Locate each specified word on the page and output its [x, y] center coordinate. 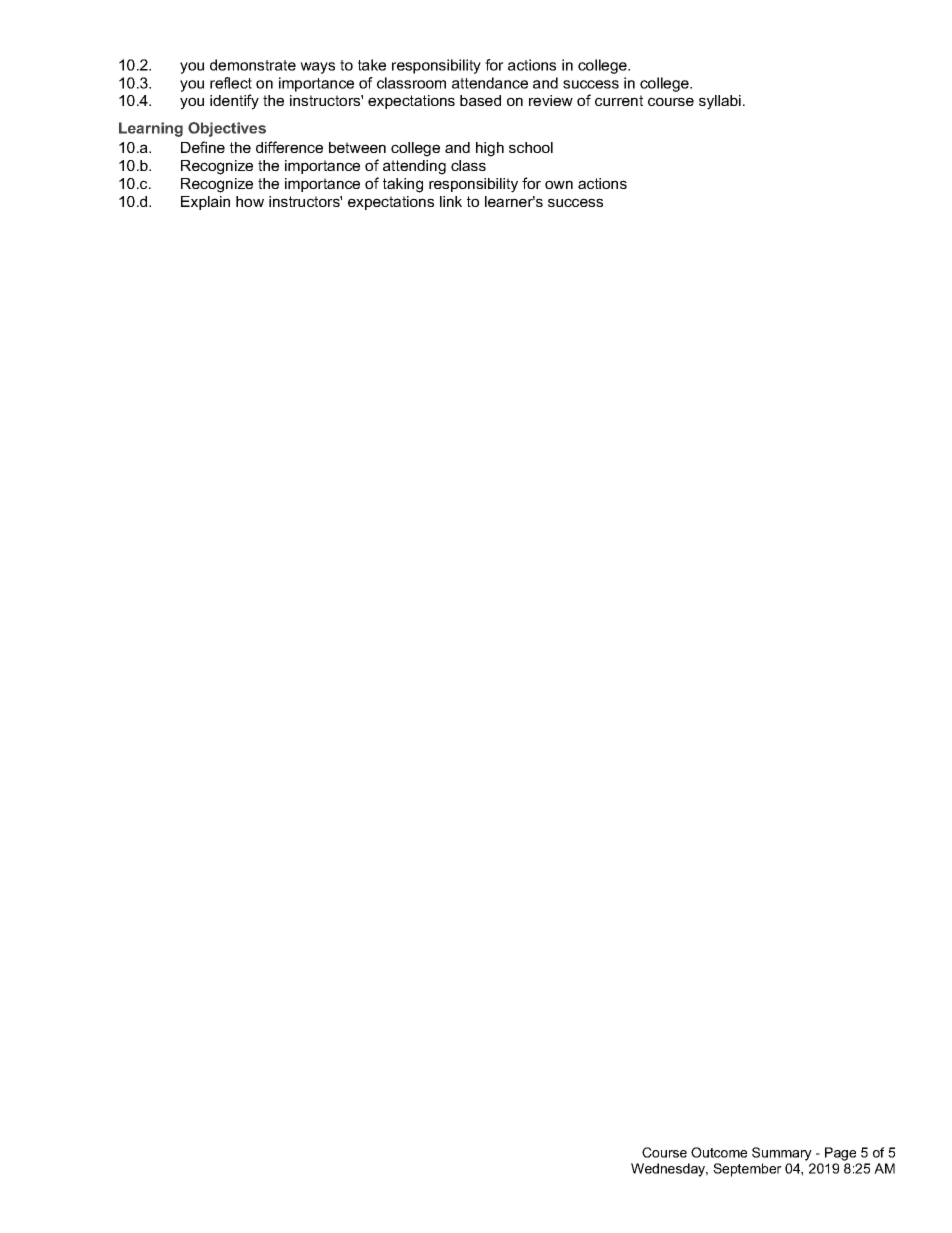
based [480, 100]
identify [234, 102]
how [250, 201]
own [559, 184]
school [531, 147]
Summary [782, 1154]
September [747, 1170]
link [451, 201]
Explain [205, 203]
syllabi [720, 102]
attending [414, 167]
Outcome [719, 1152]
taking [403, 185]
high [490, 149]
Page [840, 1154]
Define [203, 147]
